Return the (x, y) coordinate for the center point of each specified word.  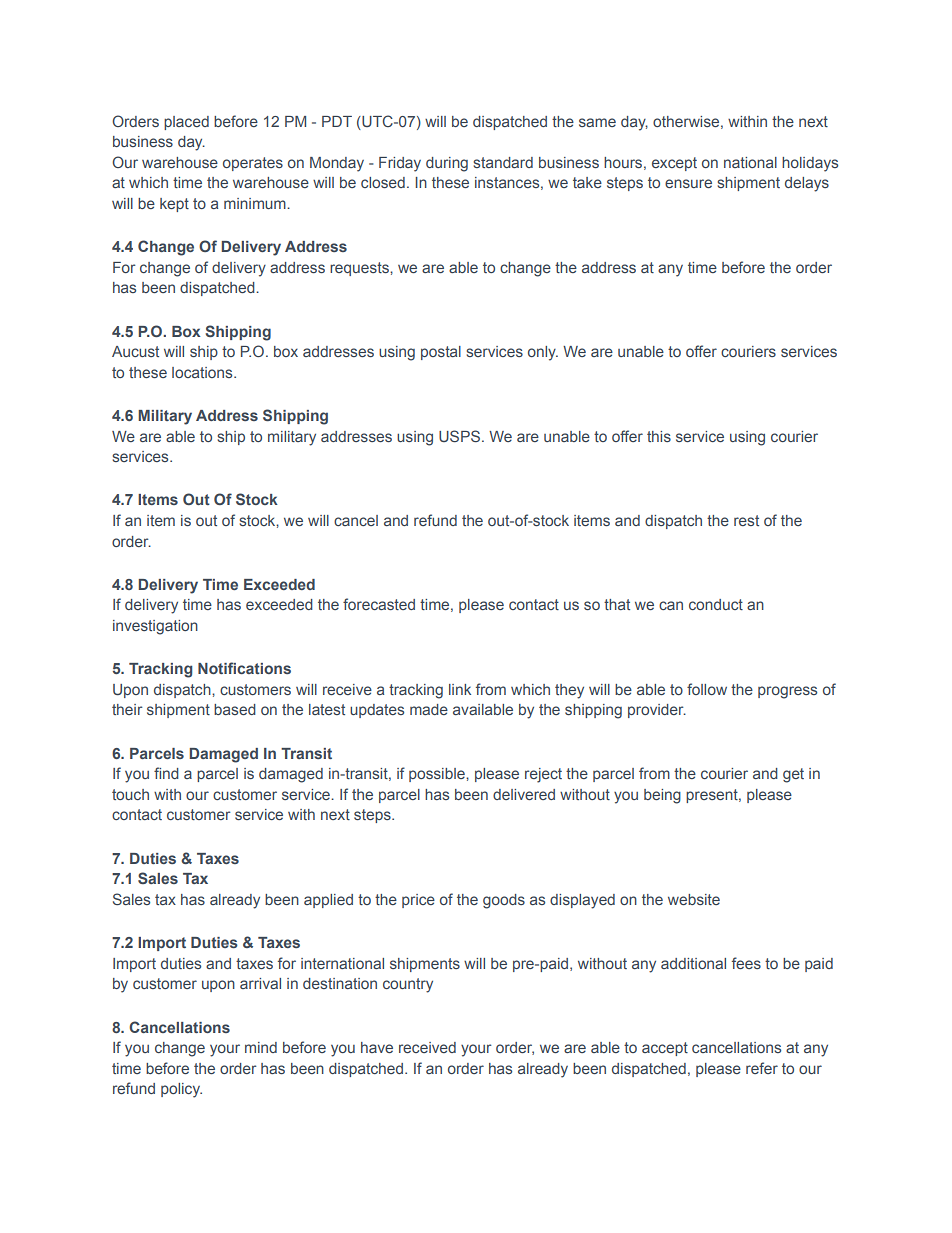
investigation (155, 627)
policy (181, 1090)
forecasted (379, 604)
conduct (716, 604)
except (674, 164)
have (377, 1047)
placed (186, 123)
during (447, 164)
